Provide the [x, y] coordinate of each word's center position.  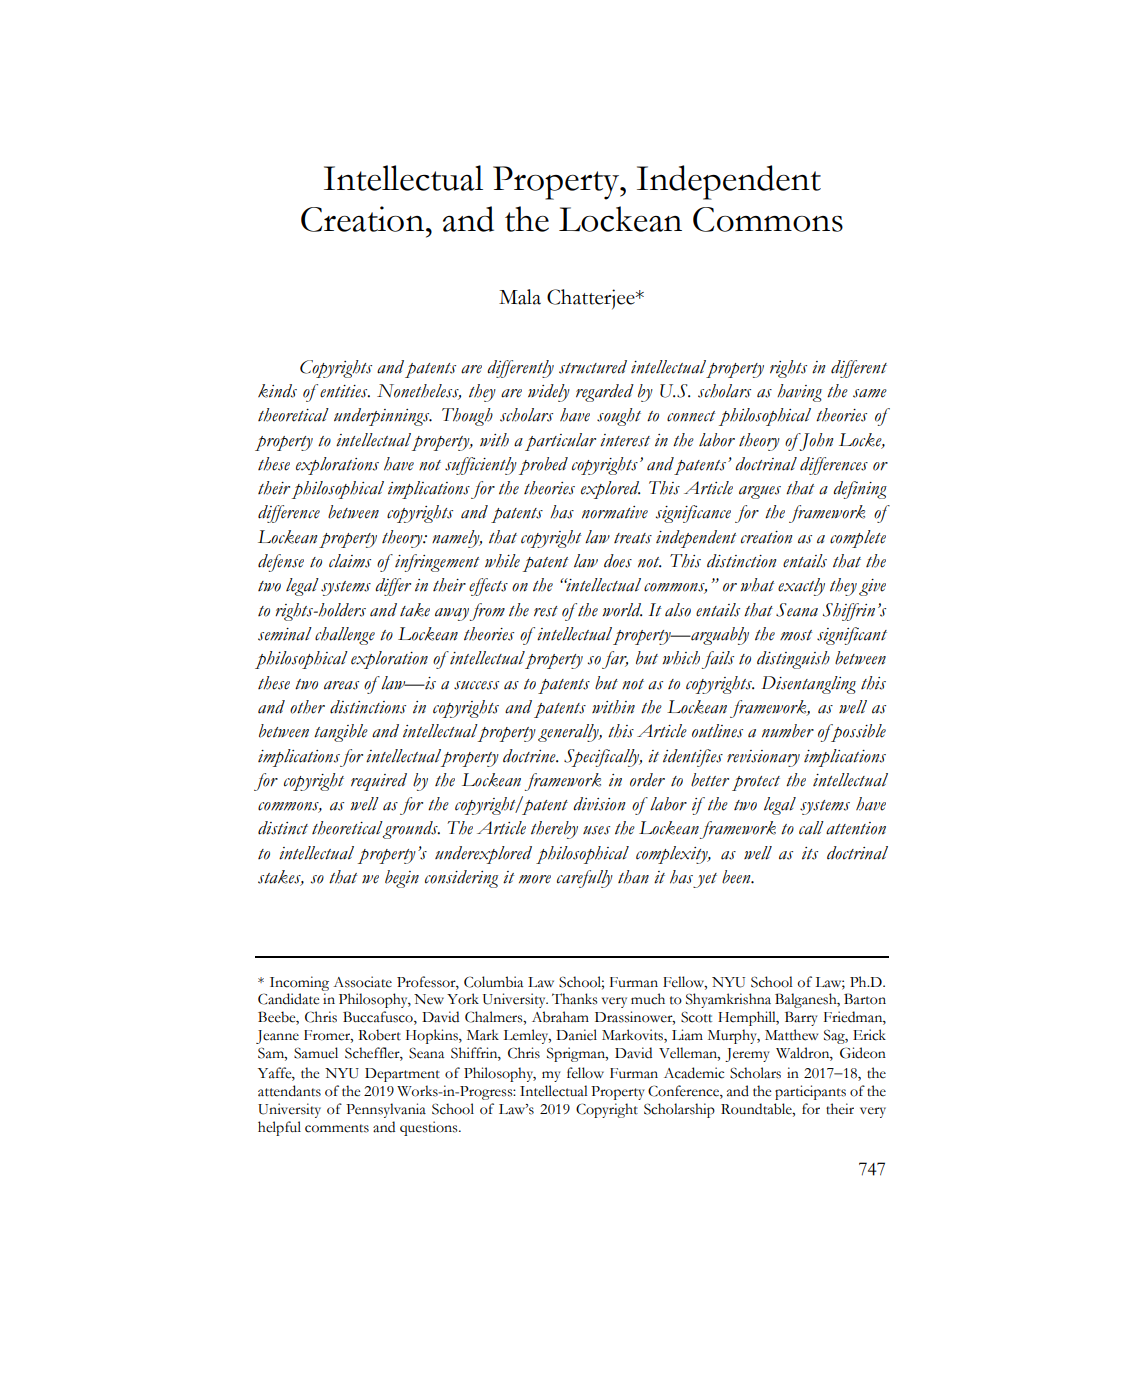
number [788, 731]
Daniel [576, 1035]
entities [345, 391]
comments [337, 1128]
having [799, 393]
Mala [520, 297]
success [476, 685]
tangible [341, 733]
